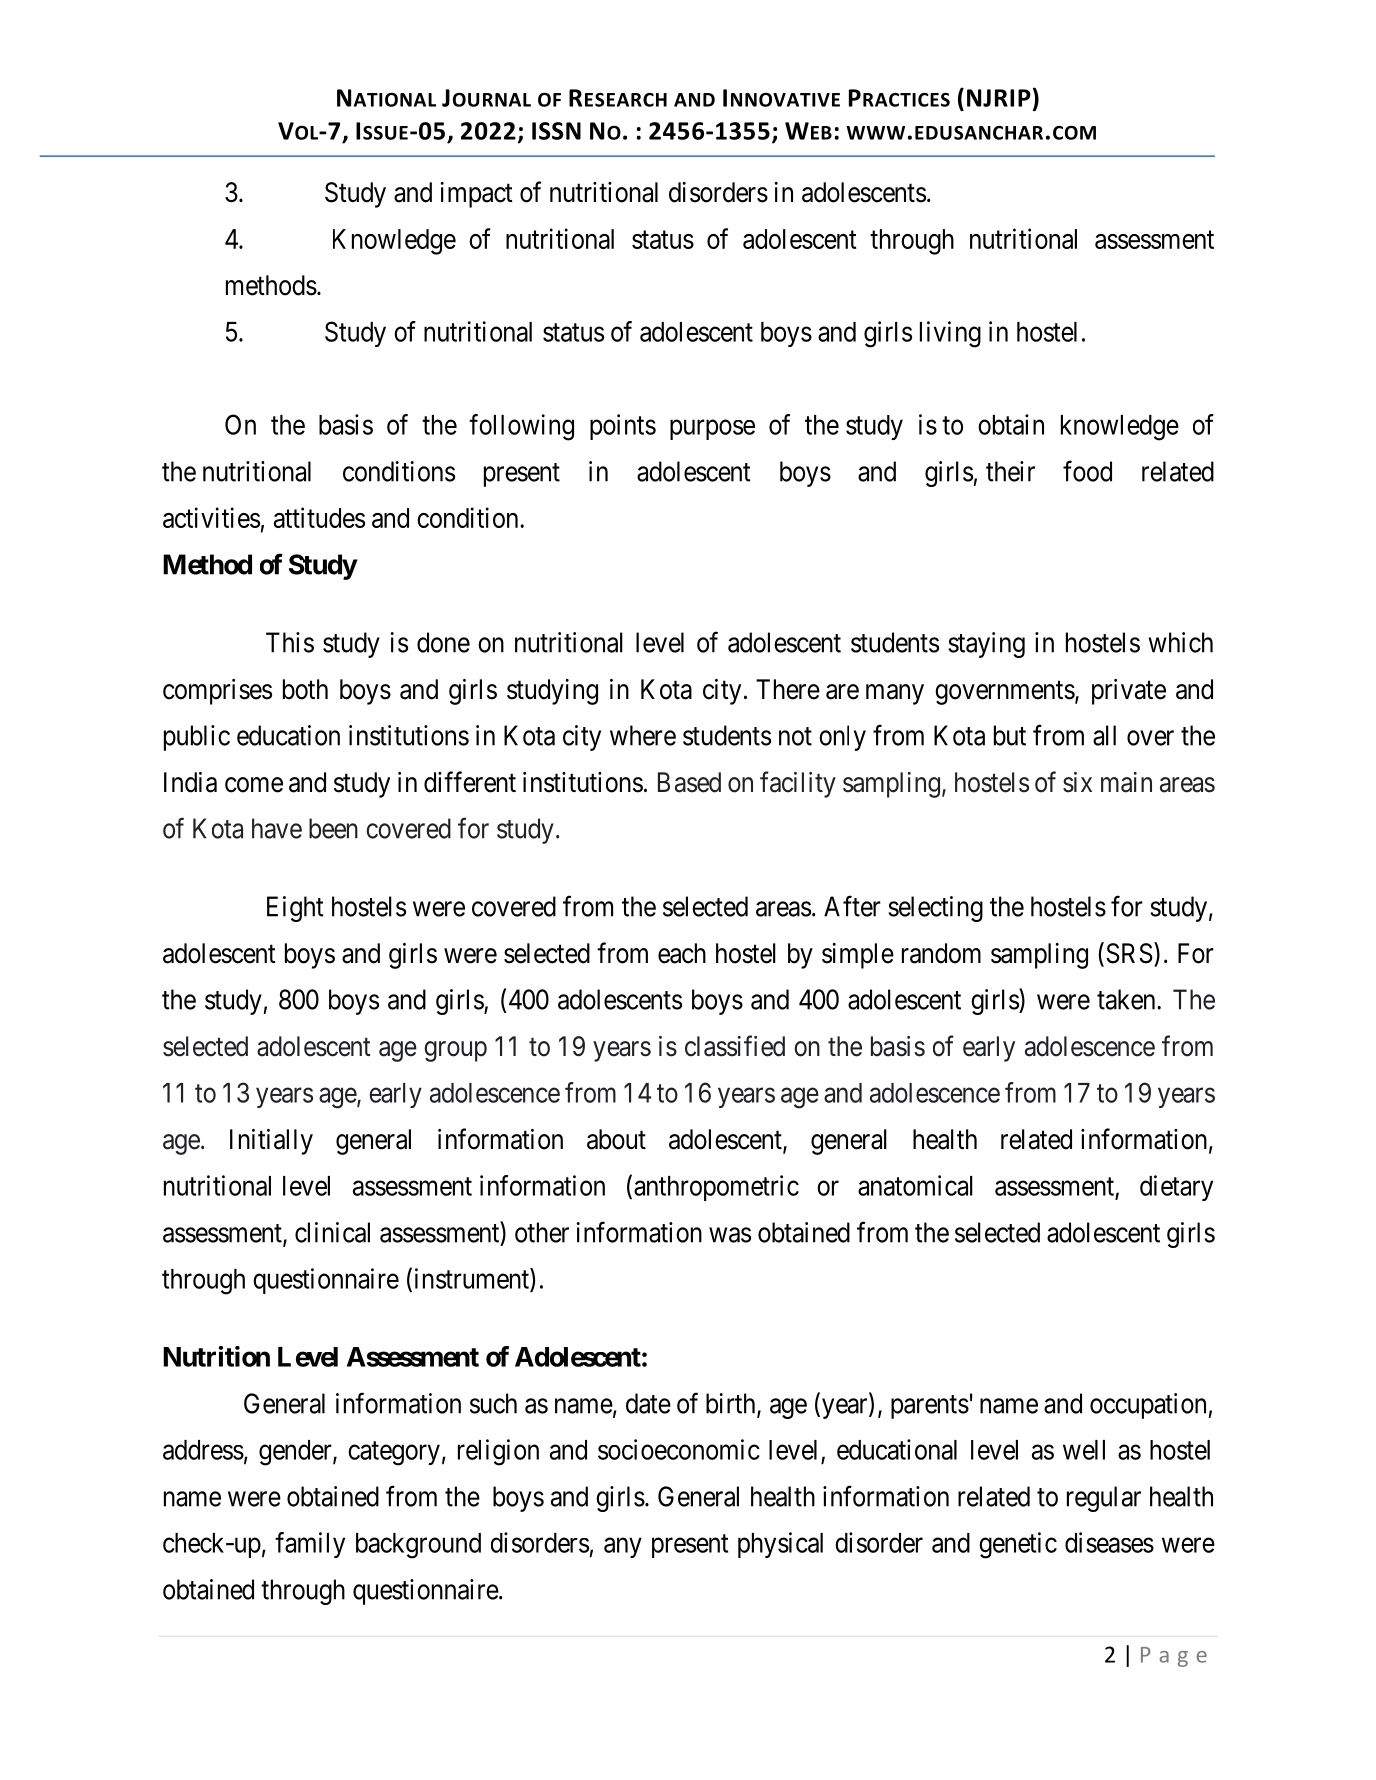 The height and width of the screenshot is (1780, 1376). Describe the element at coordinates (788, 689) in the screenshot. I see `There` at that location.
